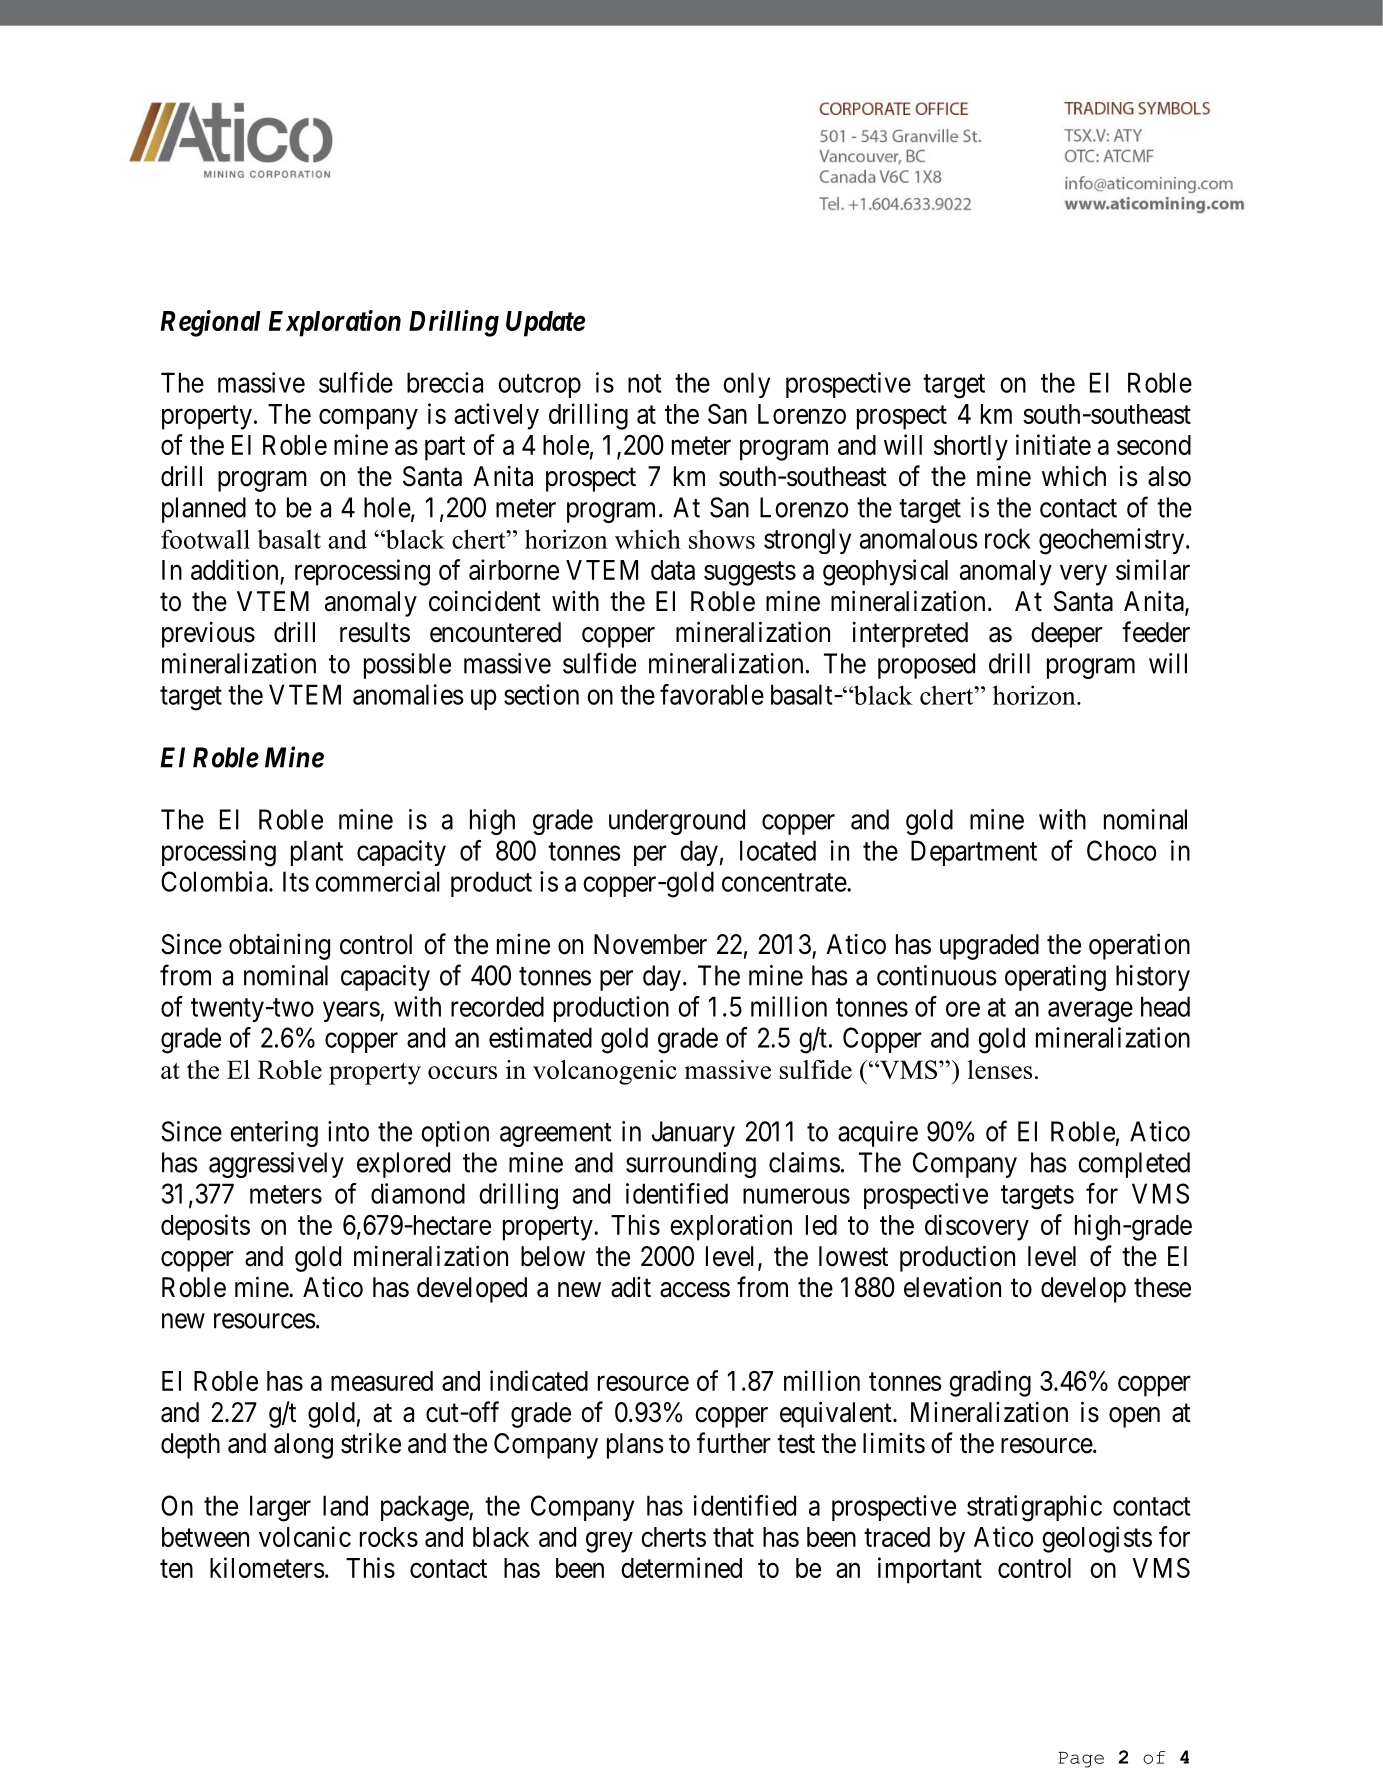 This screenshot has height=1790, width=1383. What do you see at coordinates (693, 1134) in the screenshot?
I see `January` at bounding box center [693, 1134].
